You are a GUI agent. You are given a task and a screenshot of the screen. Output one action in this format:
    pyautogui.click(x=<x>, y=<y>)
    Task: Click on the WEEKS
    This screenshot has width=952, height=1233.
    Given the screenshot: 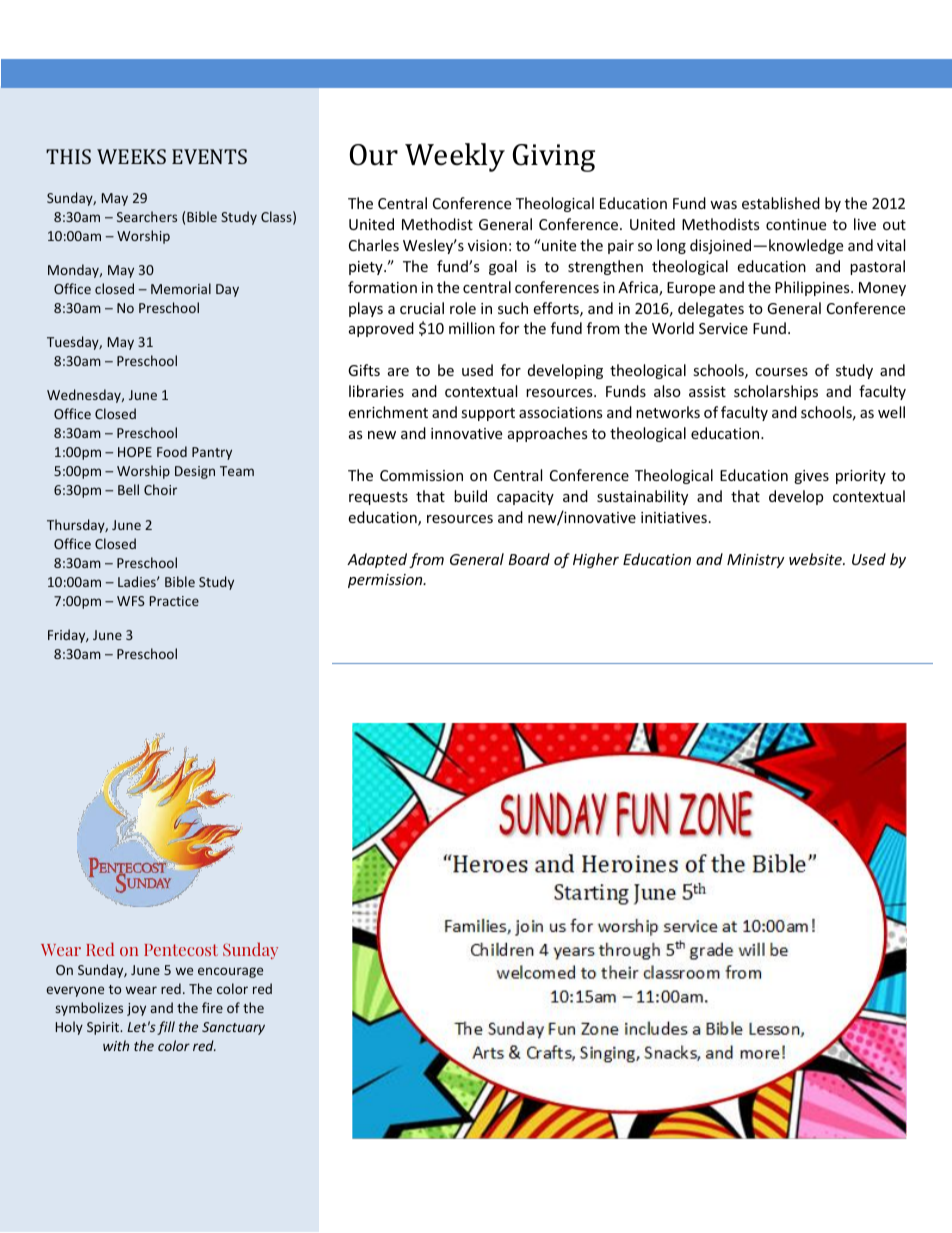 What is the action you would take?
    pyautogui.click(x=131, y=156)
